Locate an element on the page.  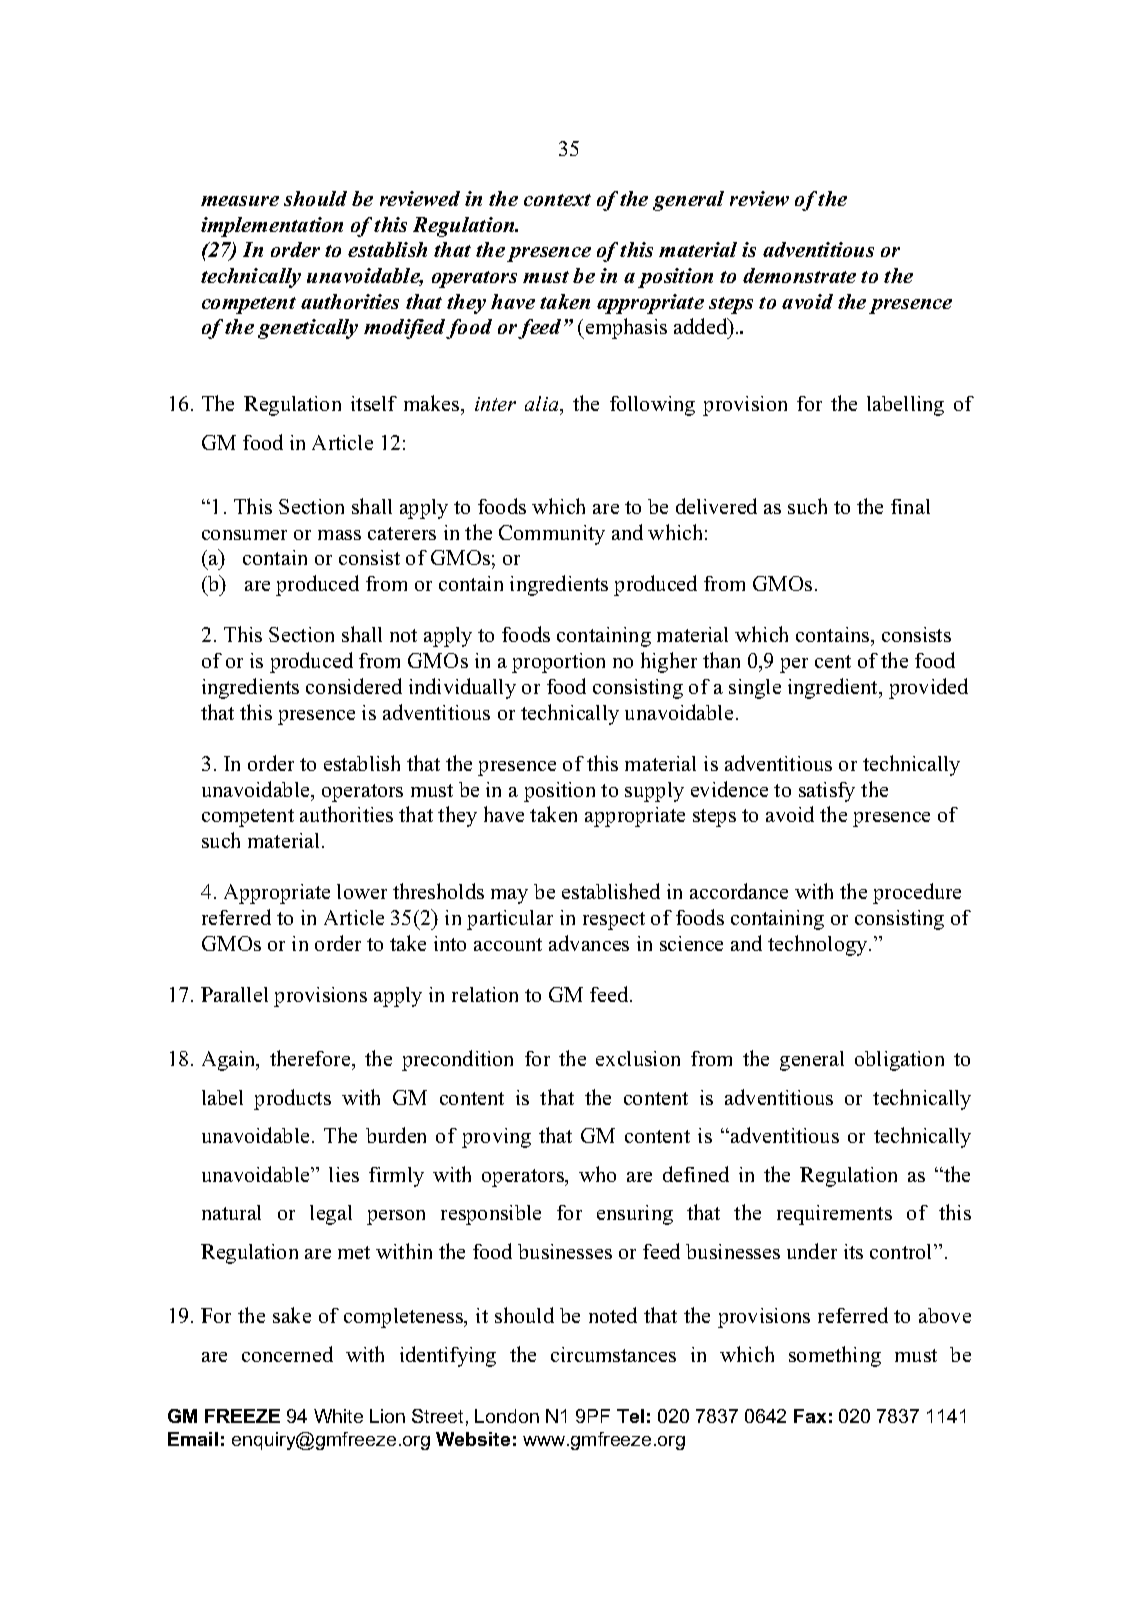
lower is located at coordinates (362, 891).
